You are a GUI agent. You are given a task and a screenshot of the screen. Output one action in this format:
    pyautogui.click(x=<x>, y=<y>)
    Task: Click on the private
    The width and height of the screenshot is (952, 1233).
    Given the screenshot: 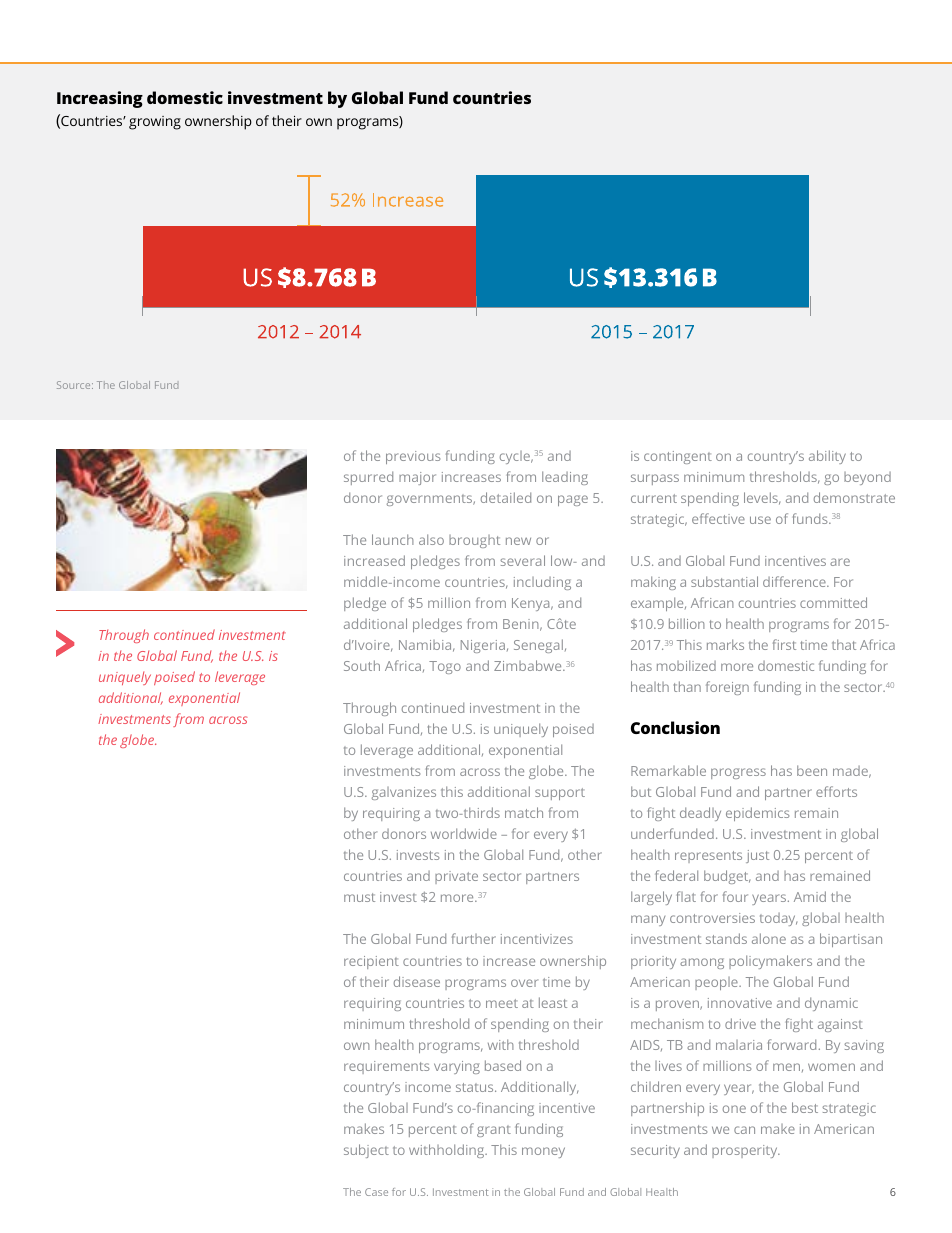 What is the action you would take?
    pyautogui.click(x=456, y=877)
